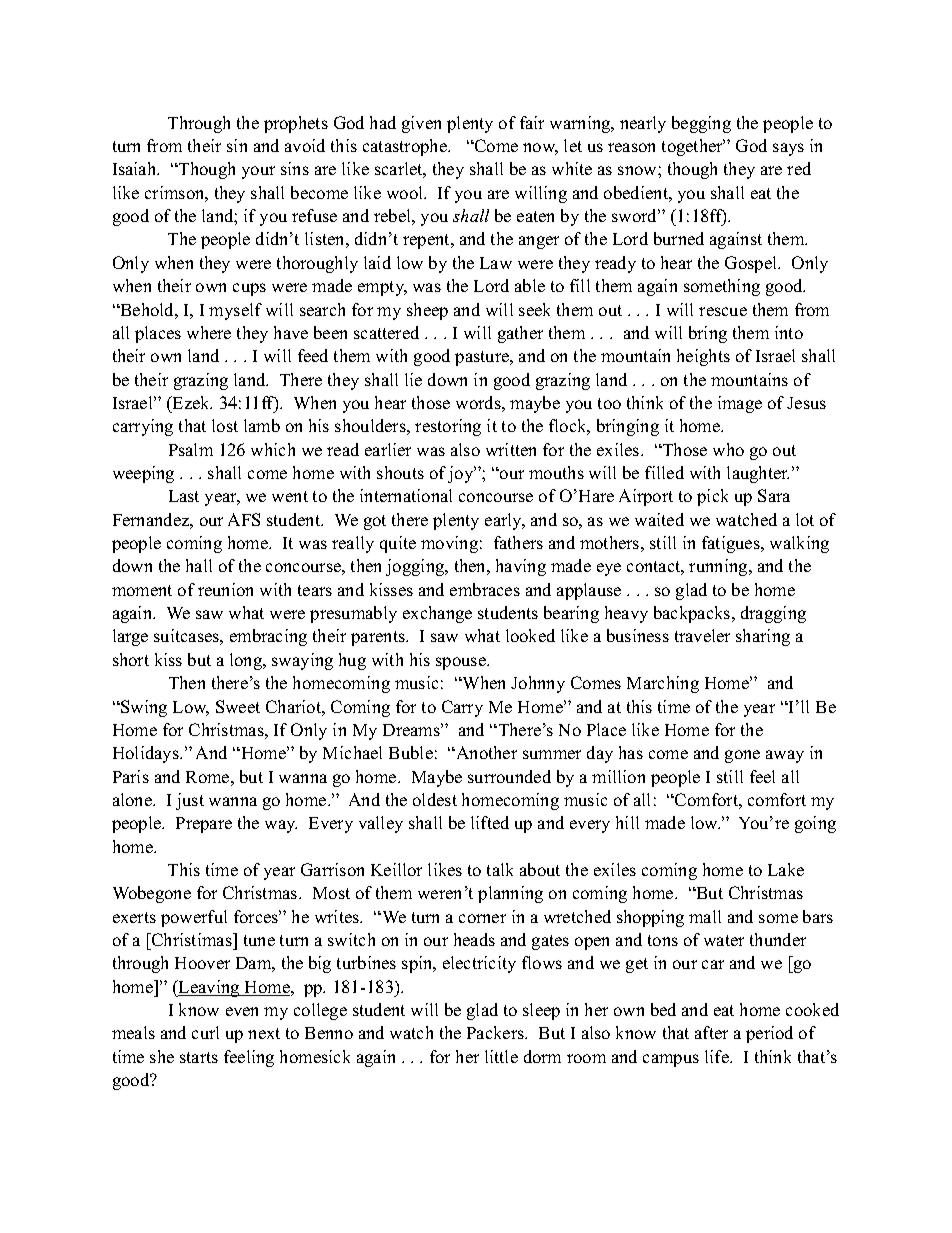 The height and width of the page is (1233, 952). What do you see at coordinates (421, 124) in the page?
I see `given` at bounding box center [421, 124].
